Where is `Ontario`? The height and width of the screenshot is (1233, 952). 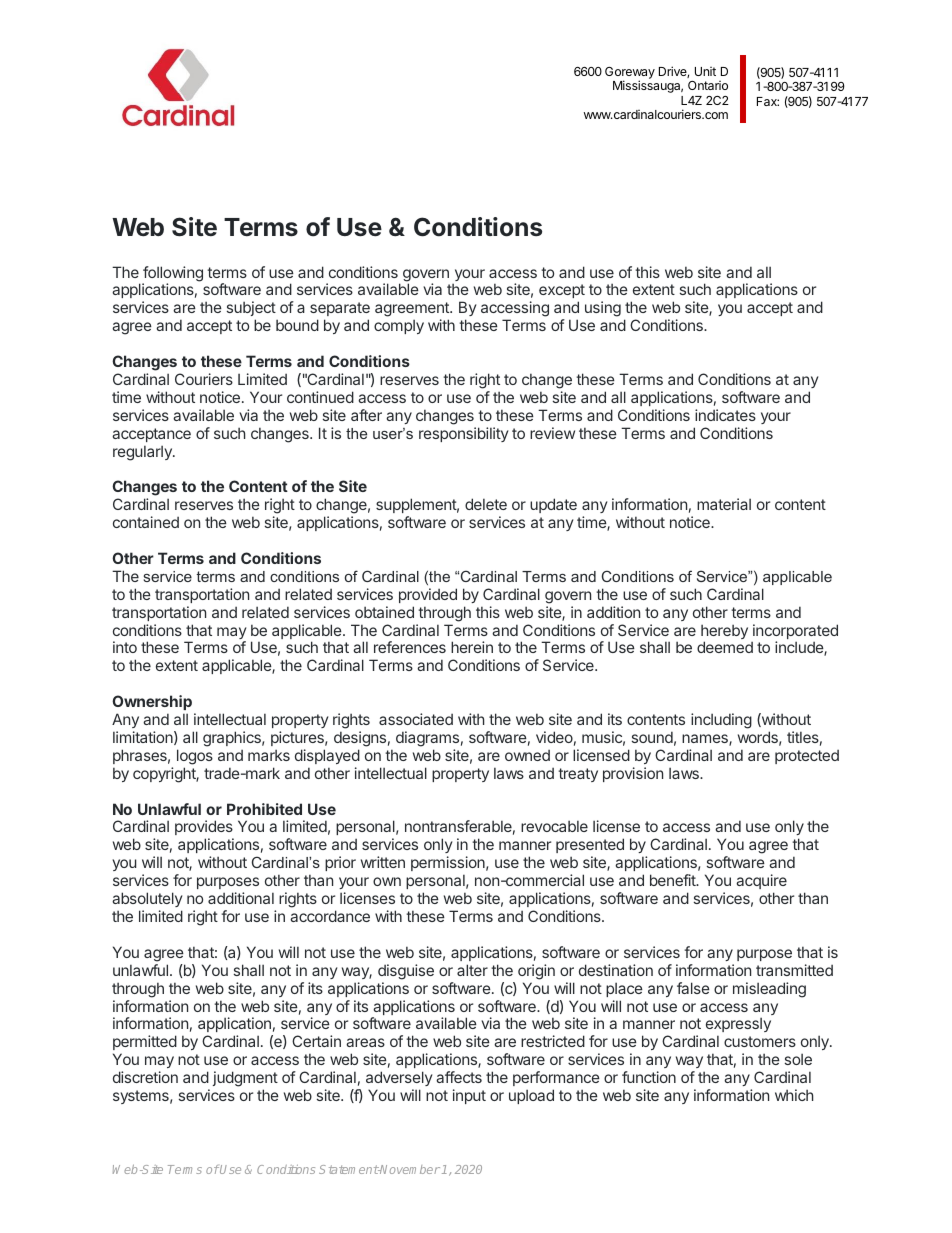 Ontario is located at coordinates (708, 85).
